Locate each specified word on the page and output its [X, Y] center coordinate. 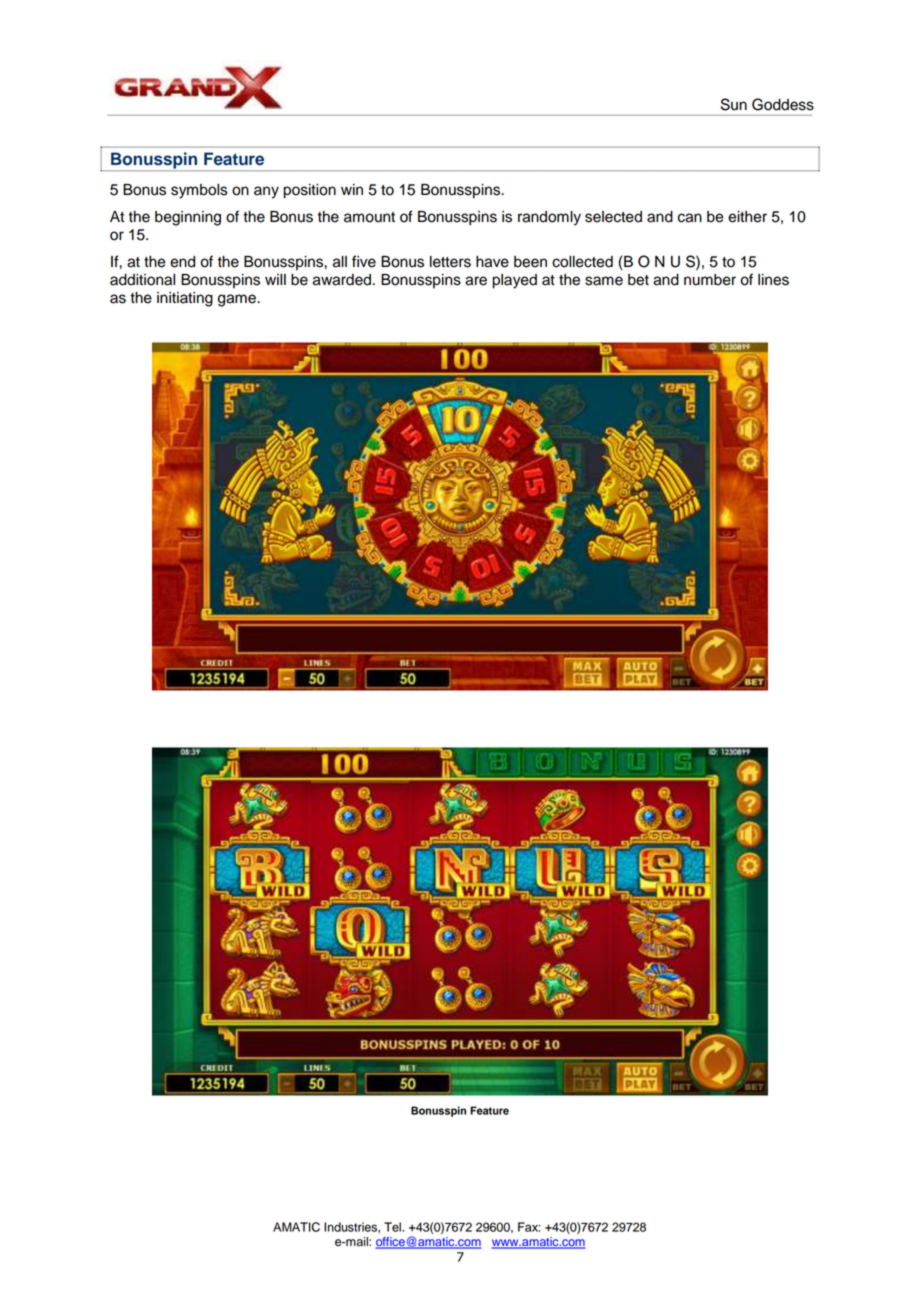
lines [773, 280]
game [238, 300]
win [352, 189]
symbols [199, 191]
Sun [734, 104]
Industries [351, 1227]
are [476, 281]
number [710, 280]
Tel [393, 1227]
